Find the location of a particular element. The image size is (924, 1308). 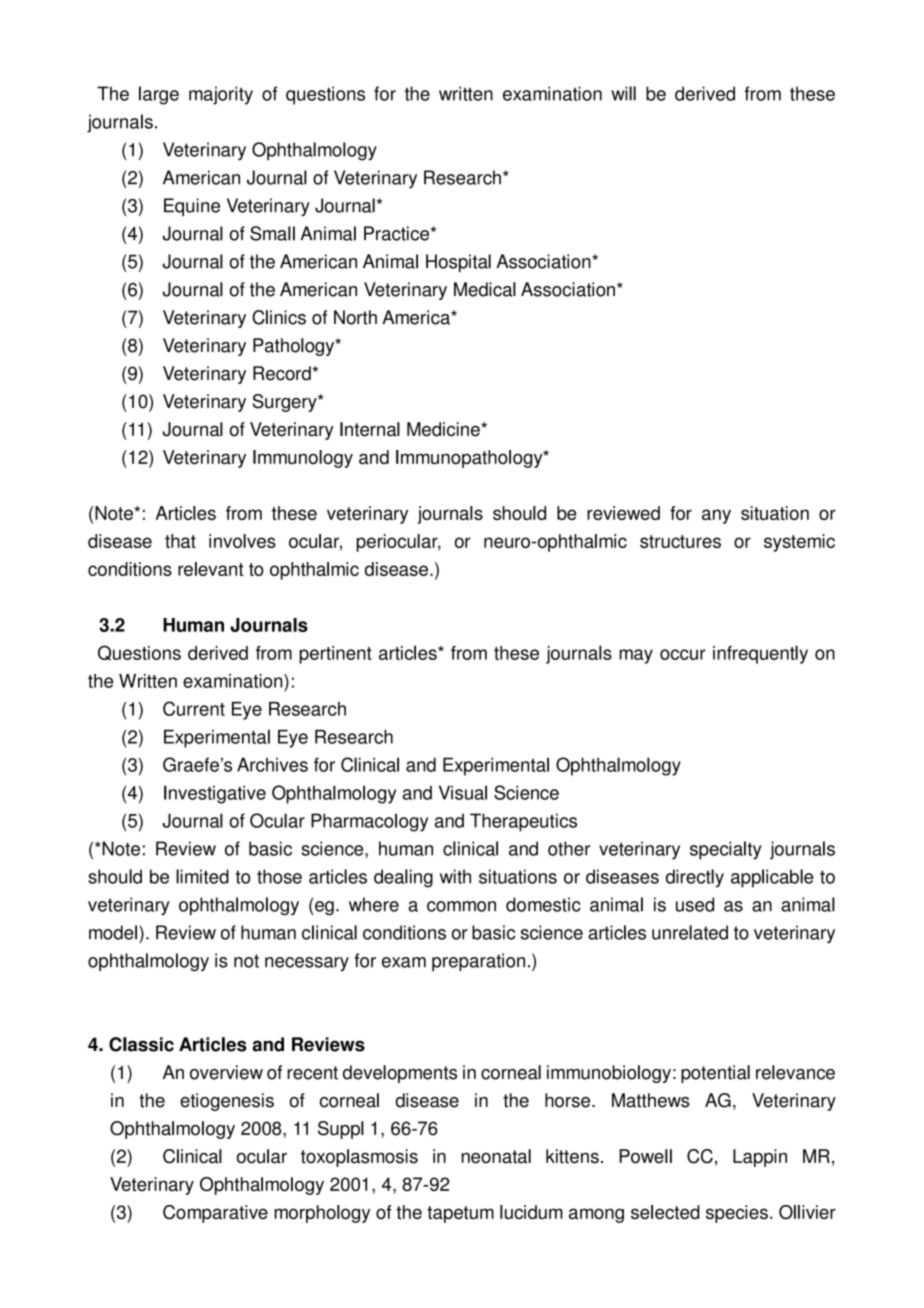

will is located at coordinates (623, 93).
